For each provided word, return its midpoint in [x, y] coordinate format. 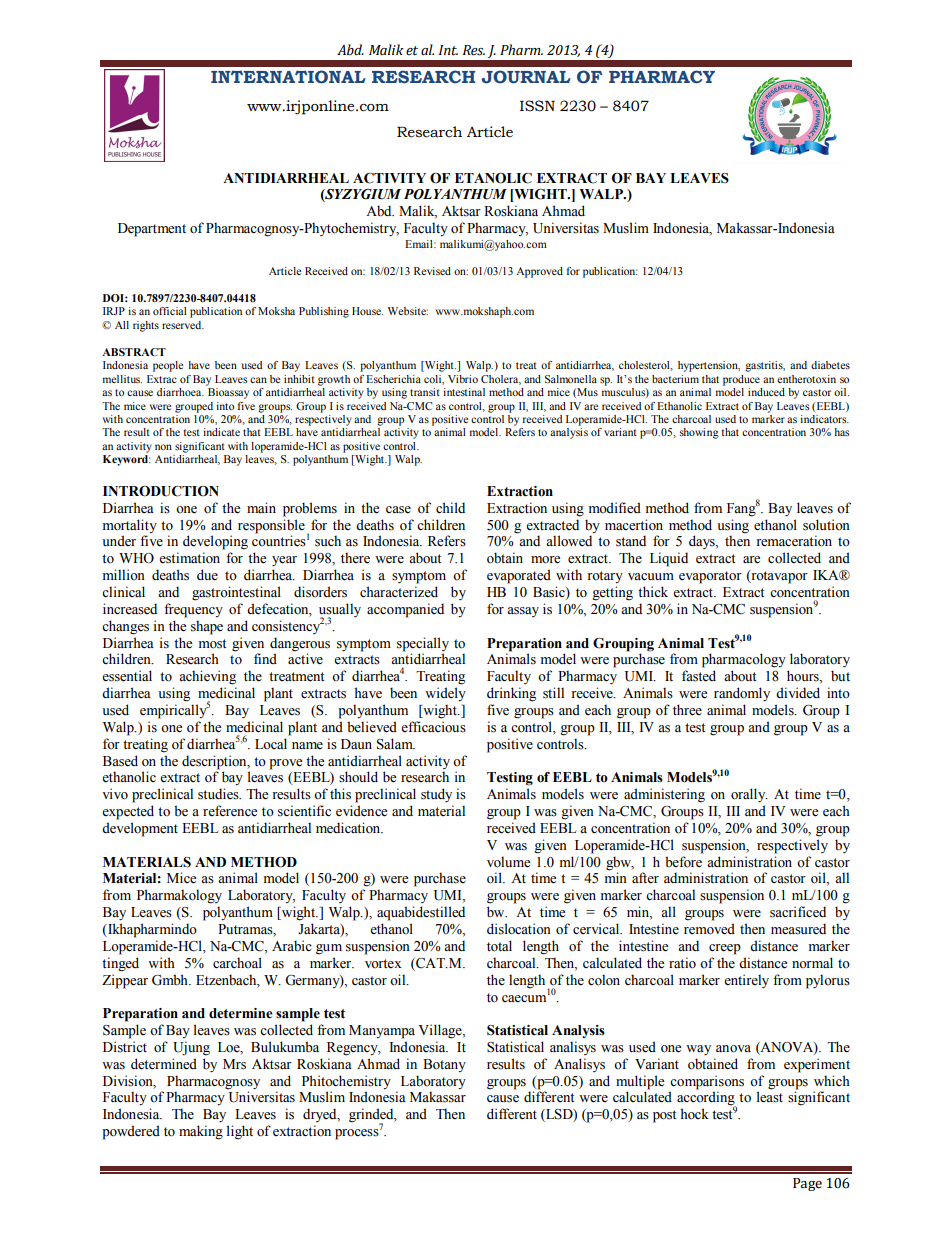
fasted [699, 676]
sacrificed [798, 912]
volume [508, 862]
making [201, 1132]
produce [741, 380]
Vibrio [463, 379]
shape [207, 627]
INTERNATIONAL [288, 77]
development [140, 829]
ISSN [537, 106]
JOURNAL [526, 77]
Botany [444, 1065]
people [168, 366]
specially [423, 644]
